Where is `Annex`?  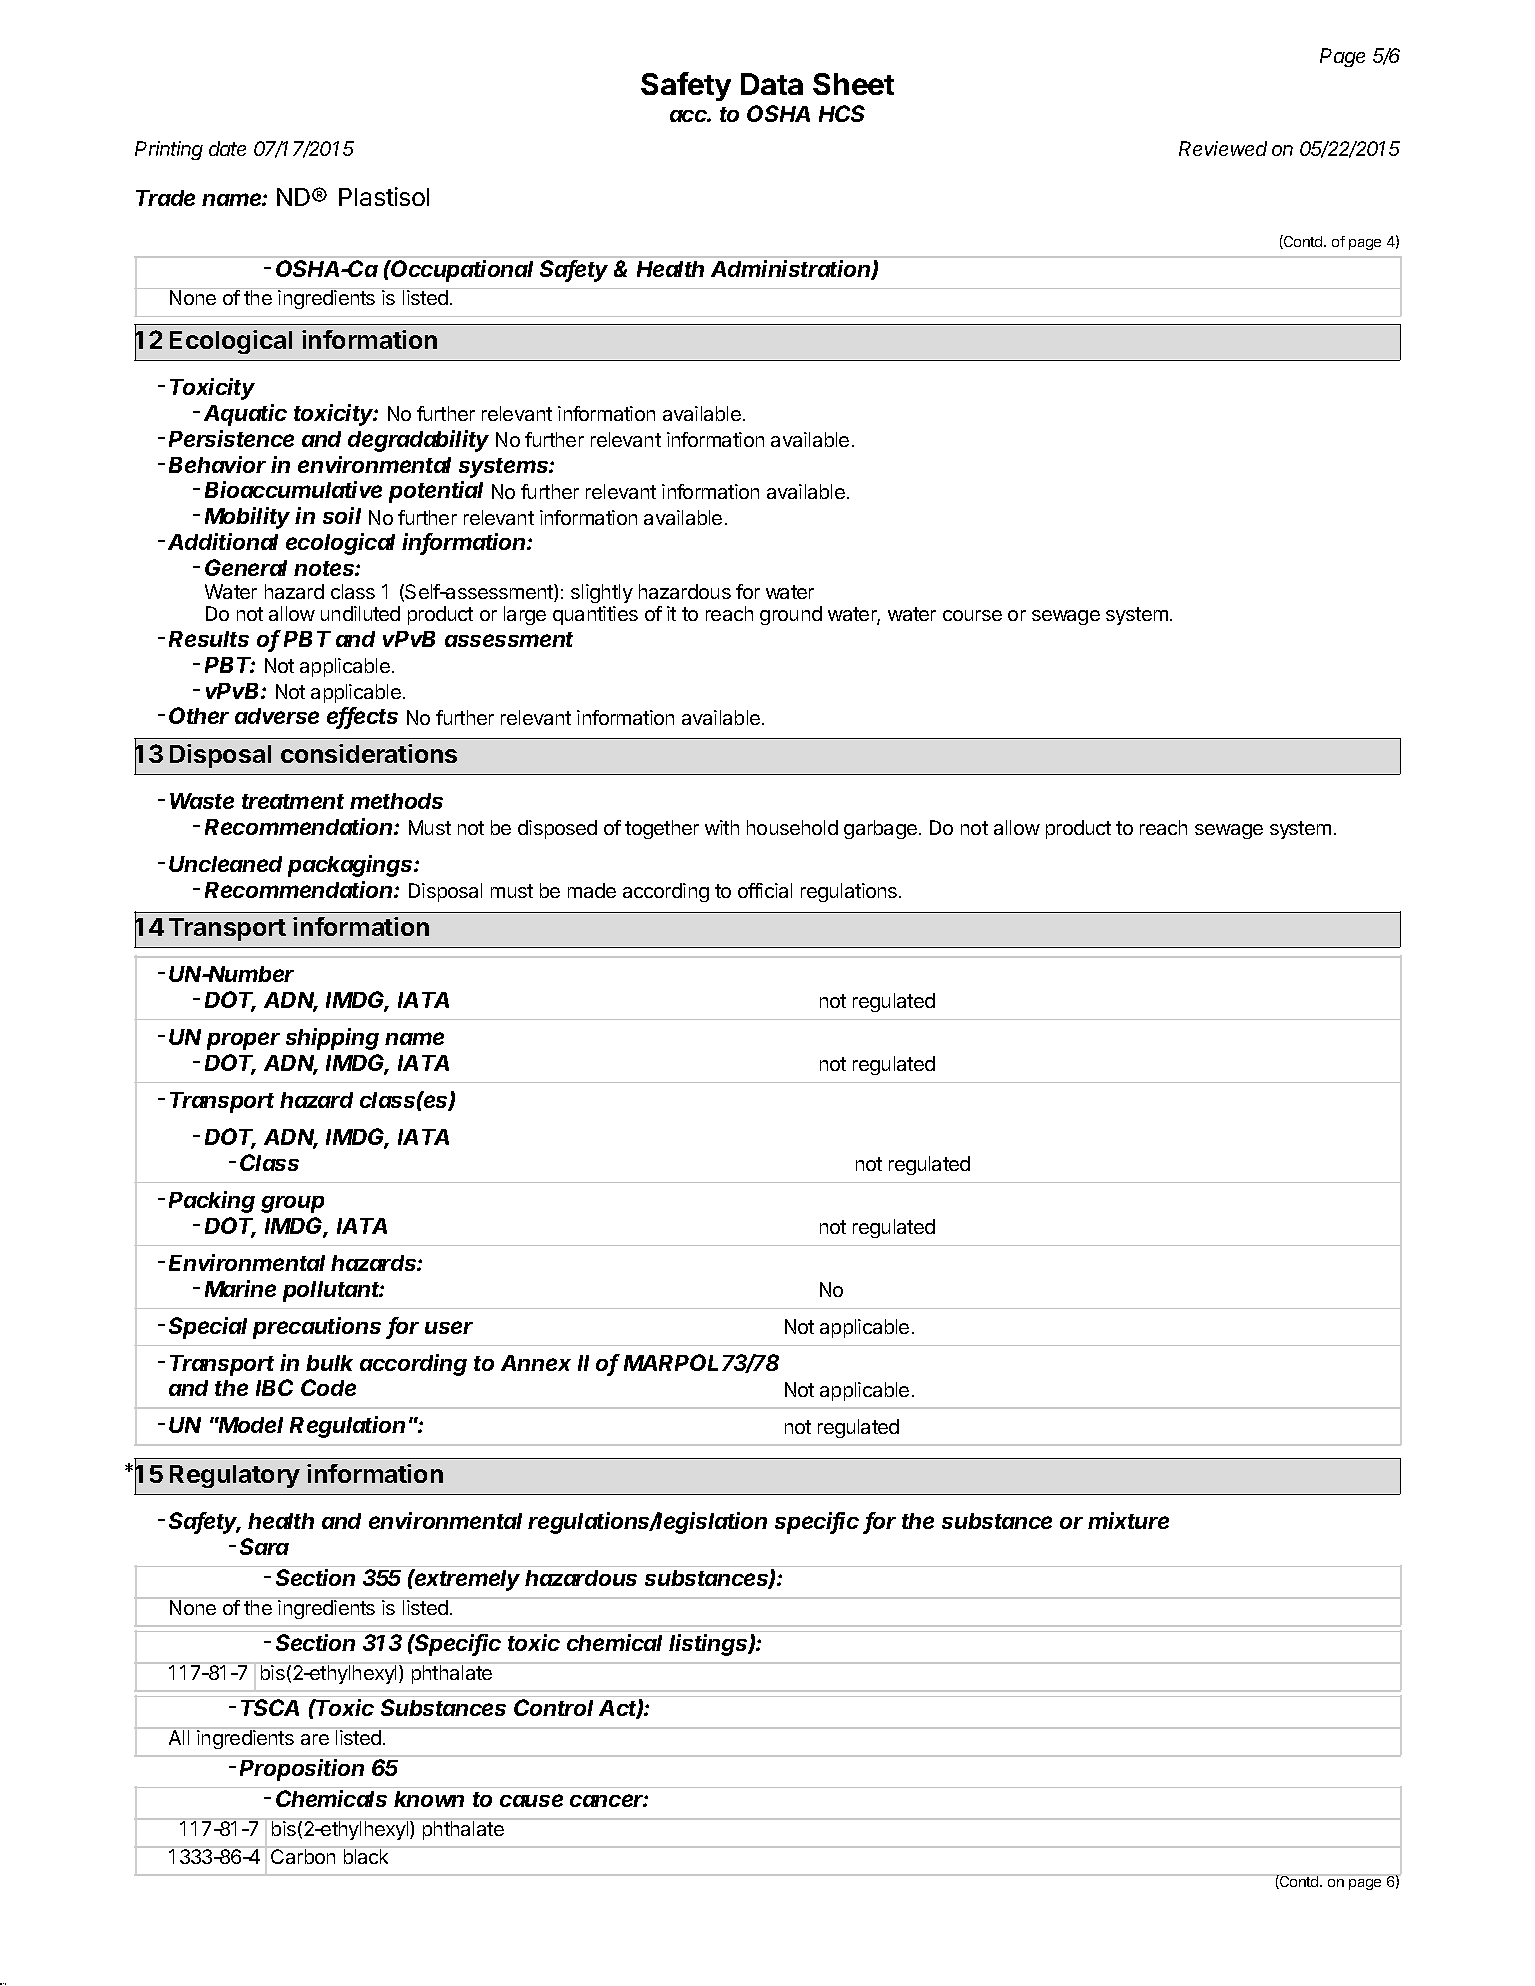 Annex is located at coordinates (536, 1363).
